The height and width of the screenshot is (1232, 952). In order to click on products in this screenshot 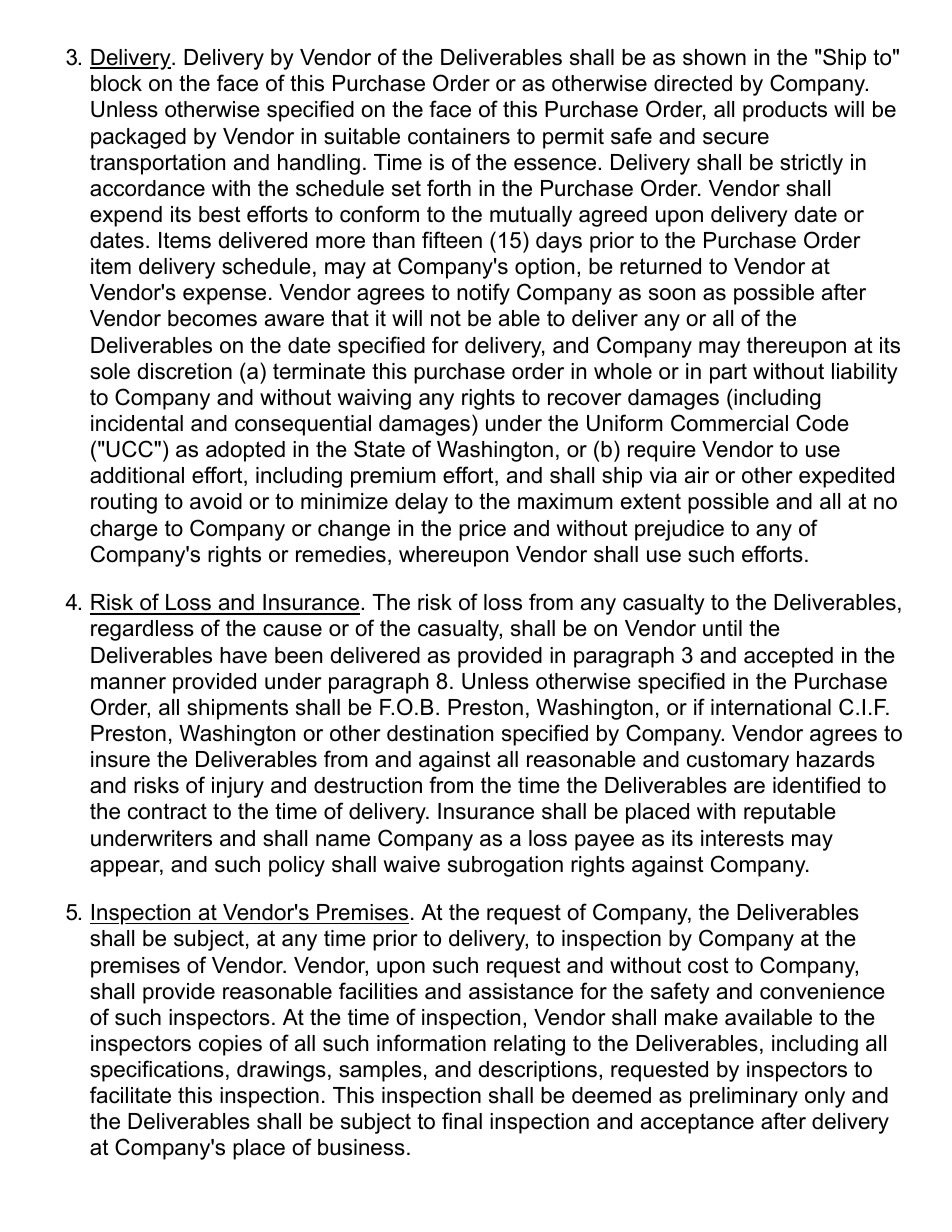, I will do `click(785, 111)`.
